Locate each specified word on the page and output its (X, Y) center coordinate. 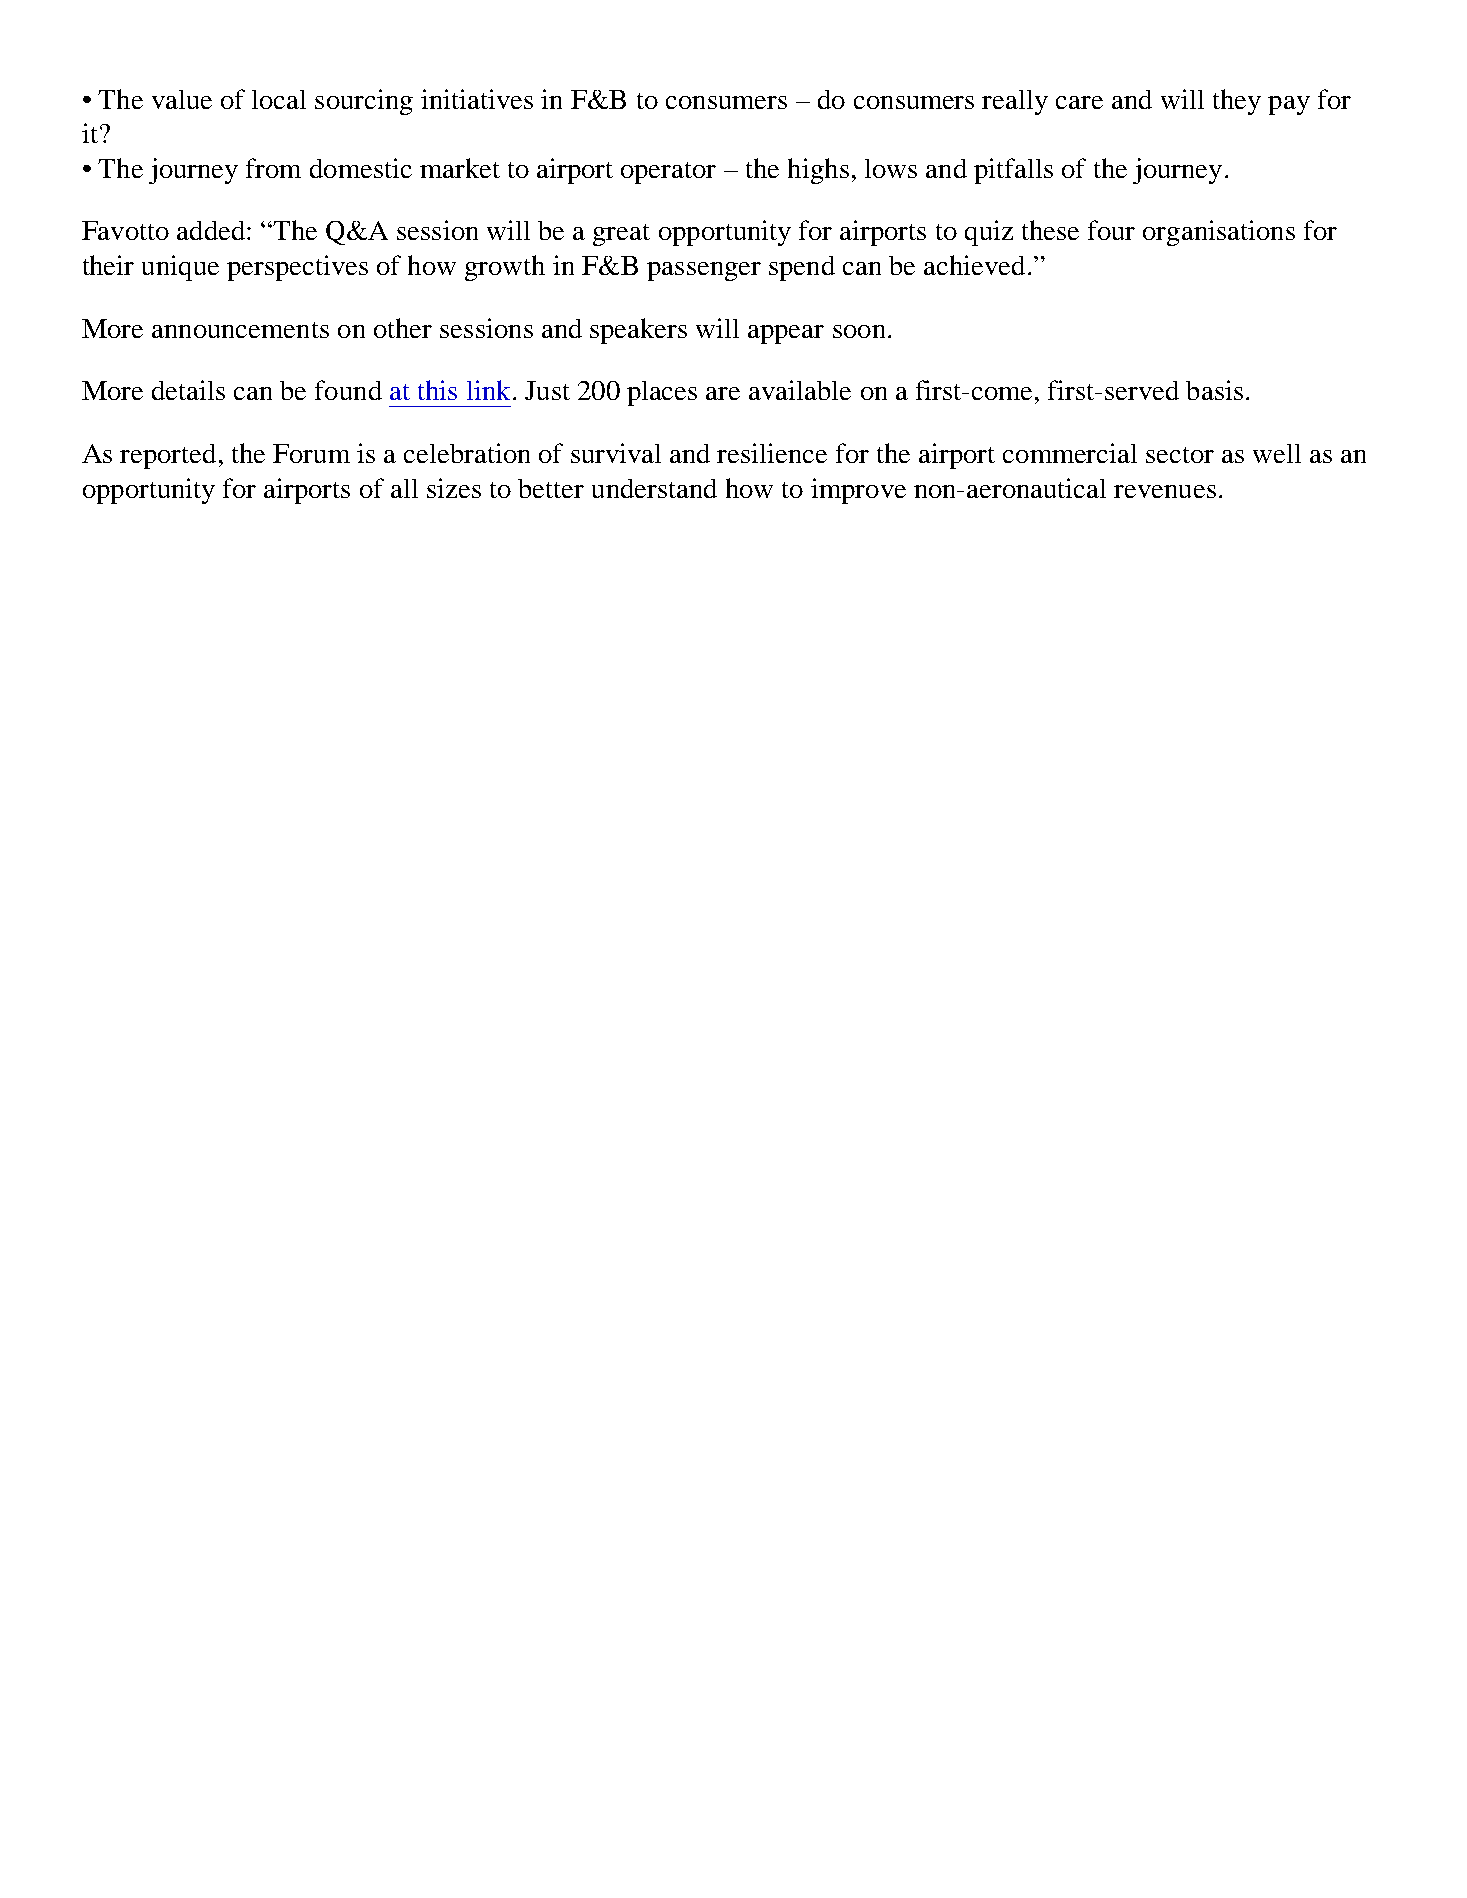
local (279, 99)
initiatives (477, 99)
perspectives (297, 268)
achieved (974, 265)
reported (168, 456)
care (1079, 102)
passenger (704, 271)
